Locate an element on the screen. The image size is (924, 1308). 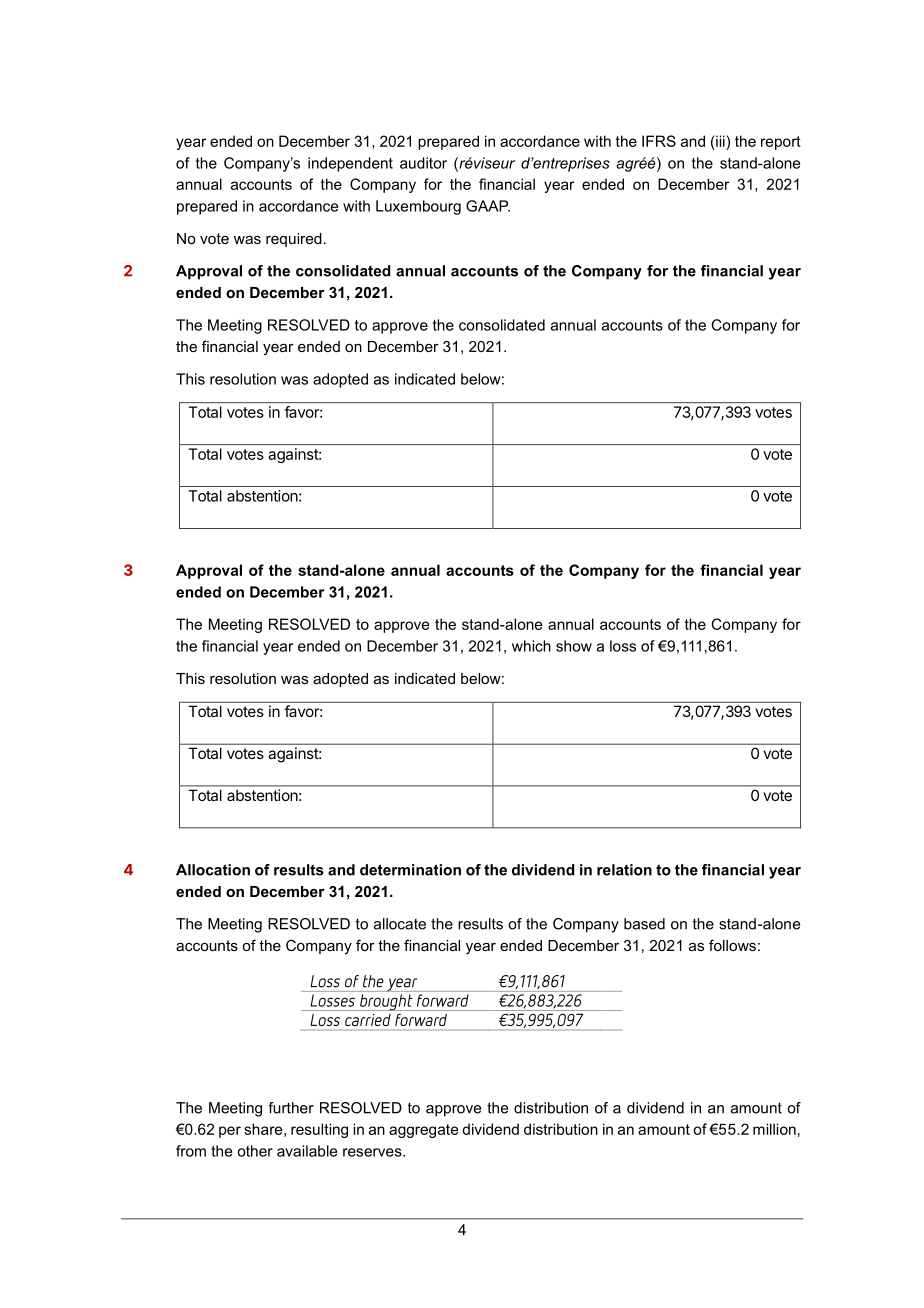
further is located at coordinates (291, 1108).
